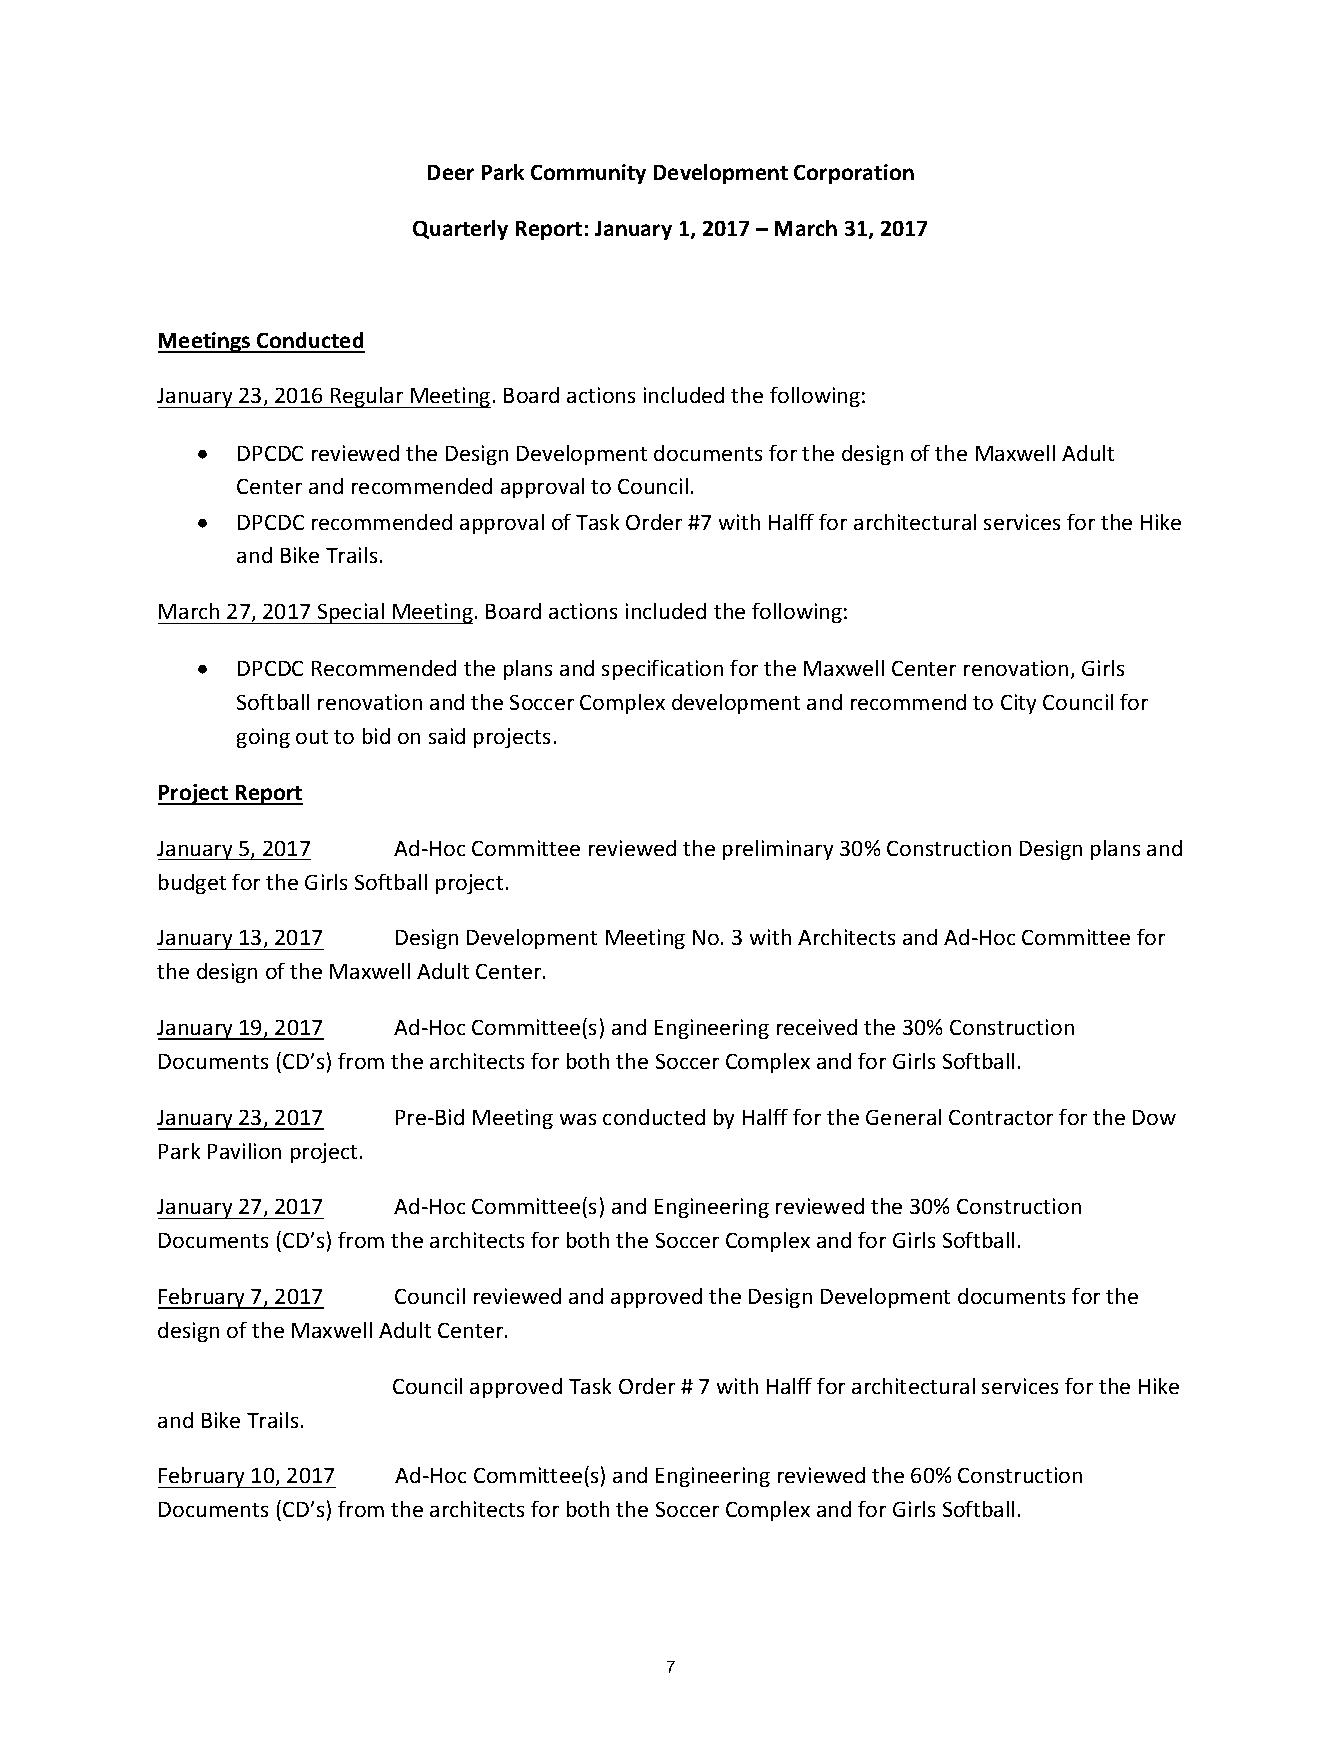  I want to click on Corporation, so click(854, 174).
